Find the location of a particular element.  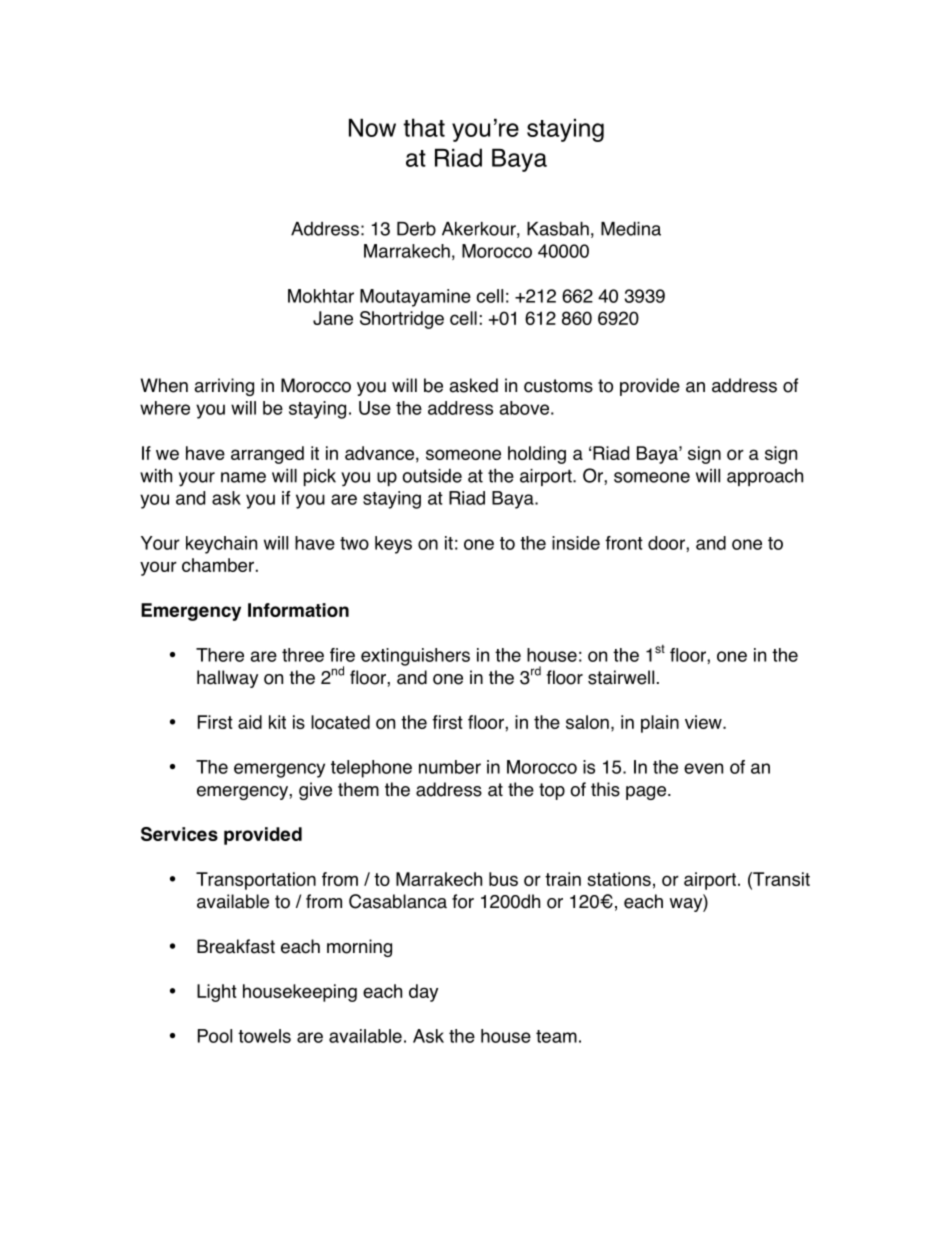

that is located at coordinates (424, 127).
